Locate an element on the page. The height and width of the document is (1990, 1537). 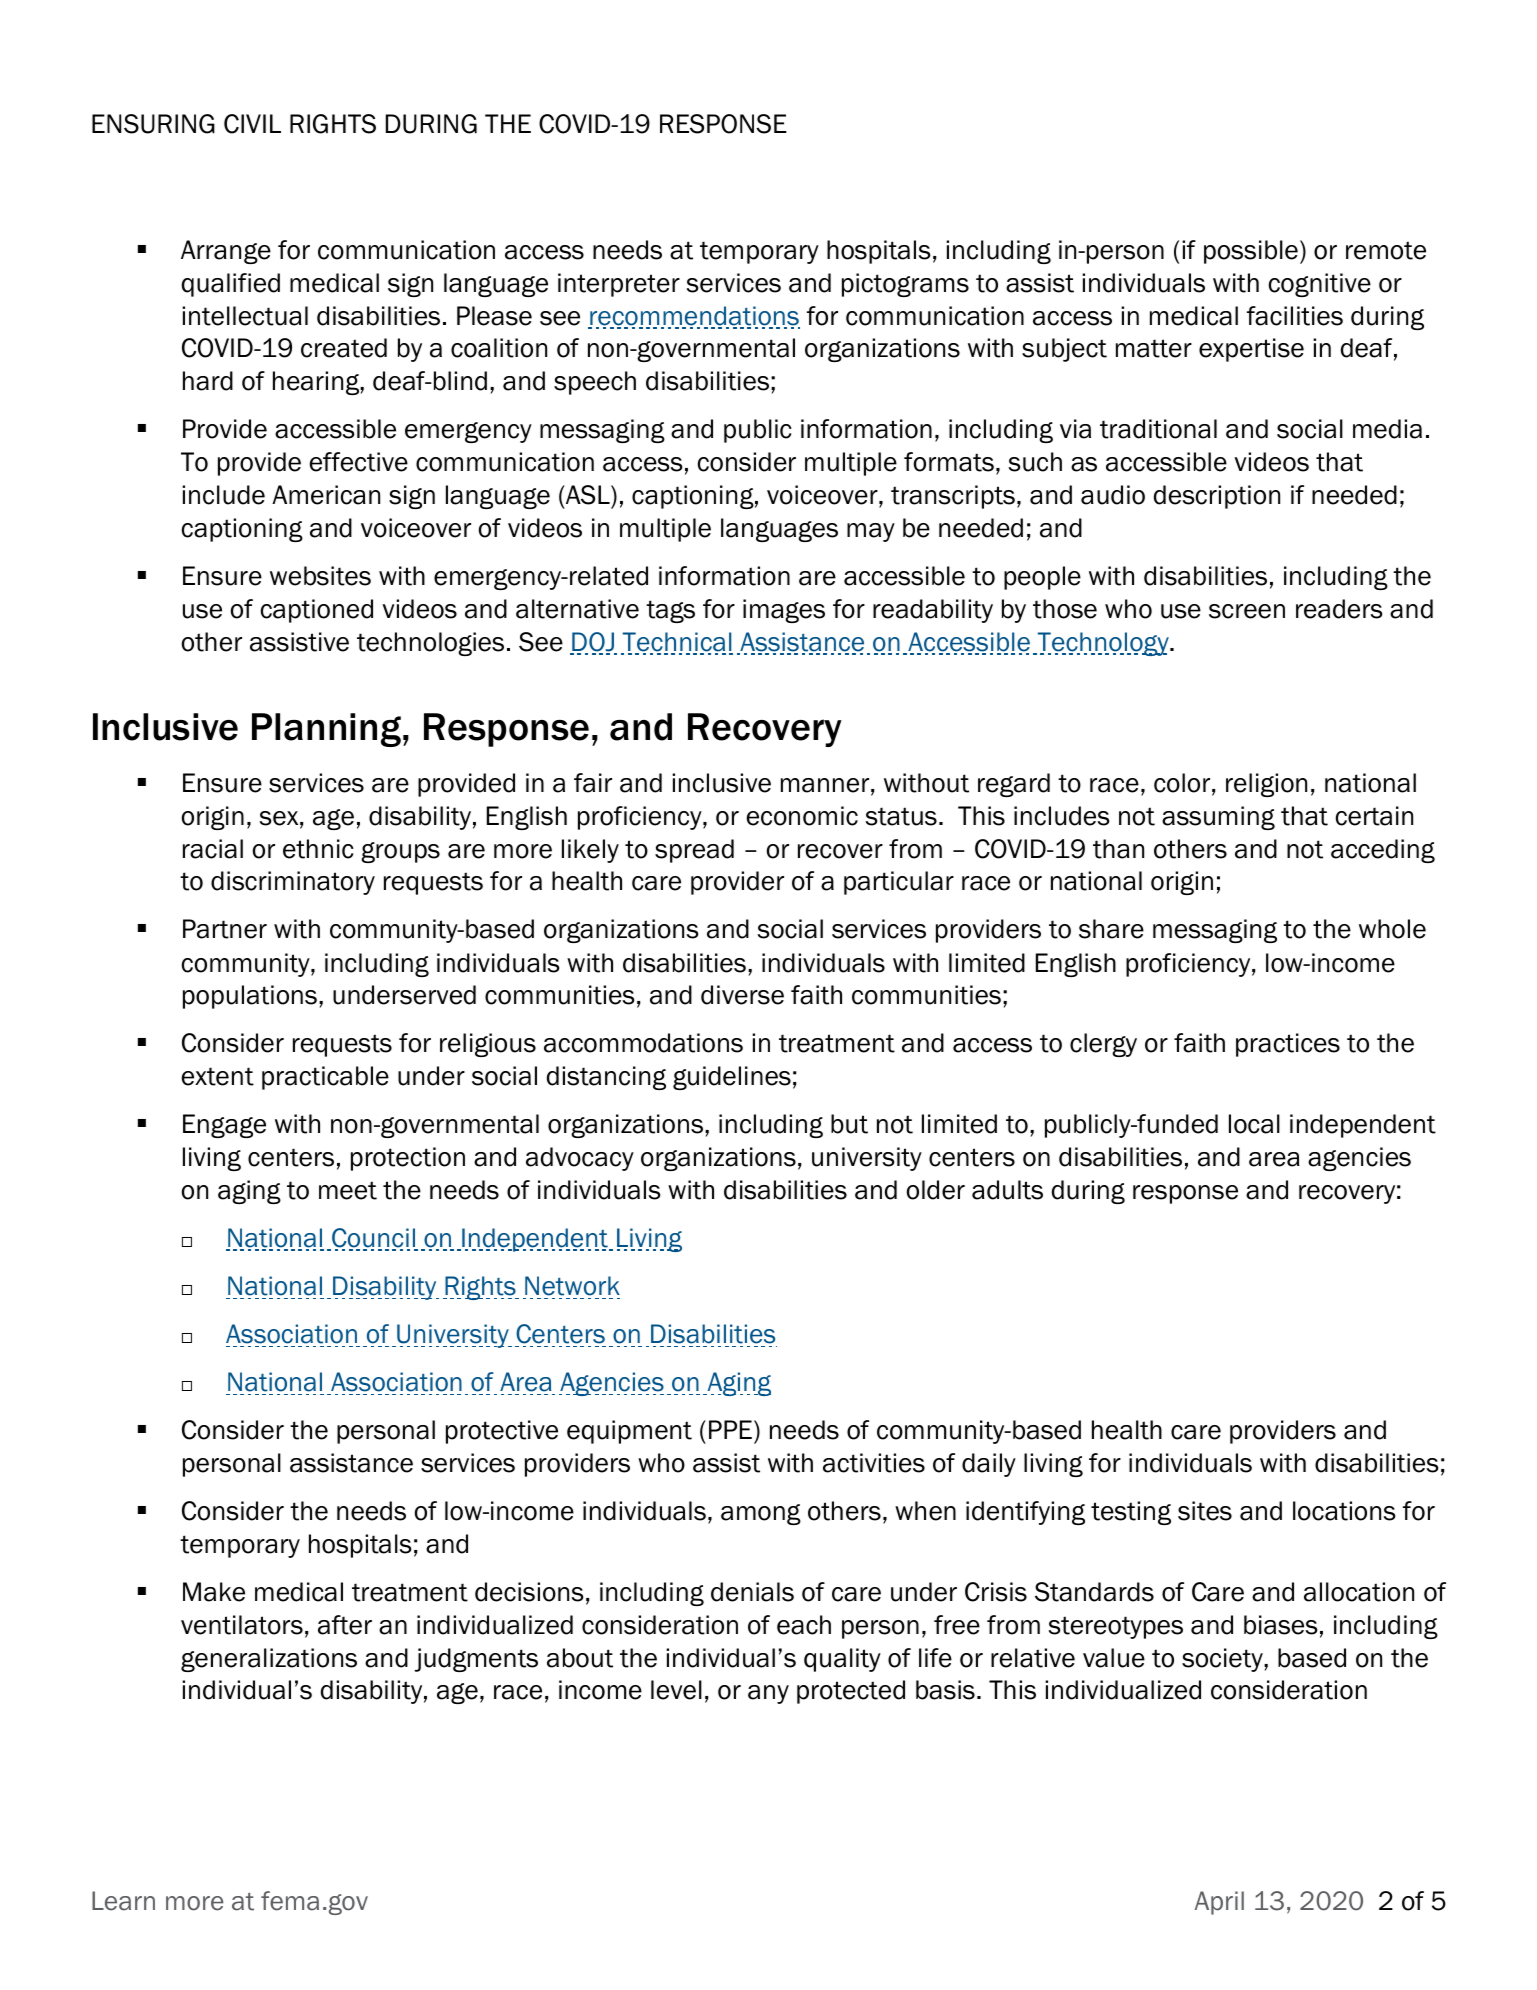
any is located at coordinates (768, 1694).
